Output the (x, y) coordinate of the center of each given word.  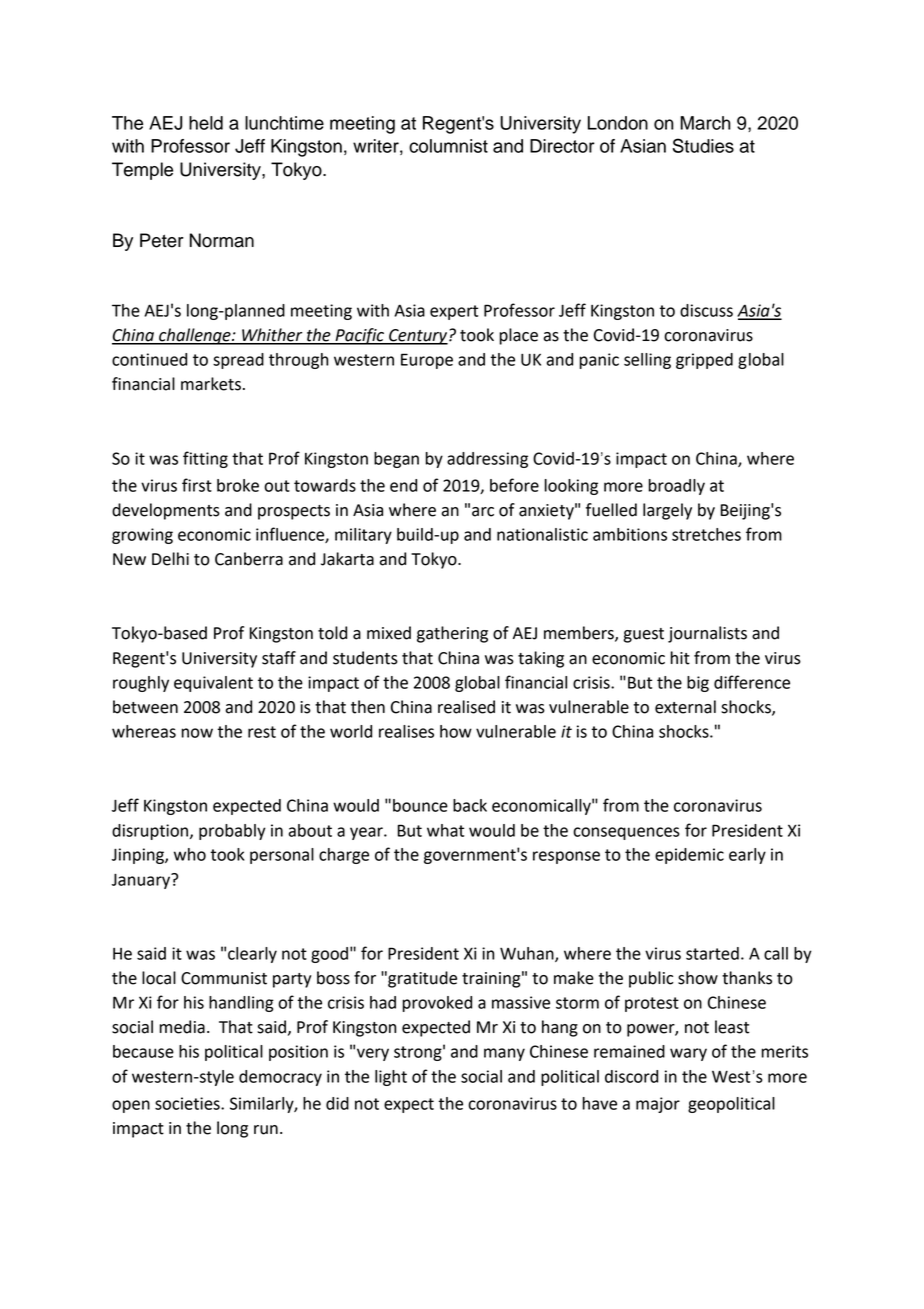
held (206, 123)
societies (188, 1103)
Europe (427, 361)
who (190, 854)
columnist (448, 146)
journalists (707, 634)
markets (211, 384)
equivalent (213, 684)
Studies (703, 145)
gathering (452, 634)
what (445, 830)
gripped (704, 361)
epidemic (689, 856)
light (391, 1078)
